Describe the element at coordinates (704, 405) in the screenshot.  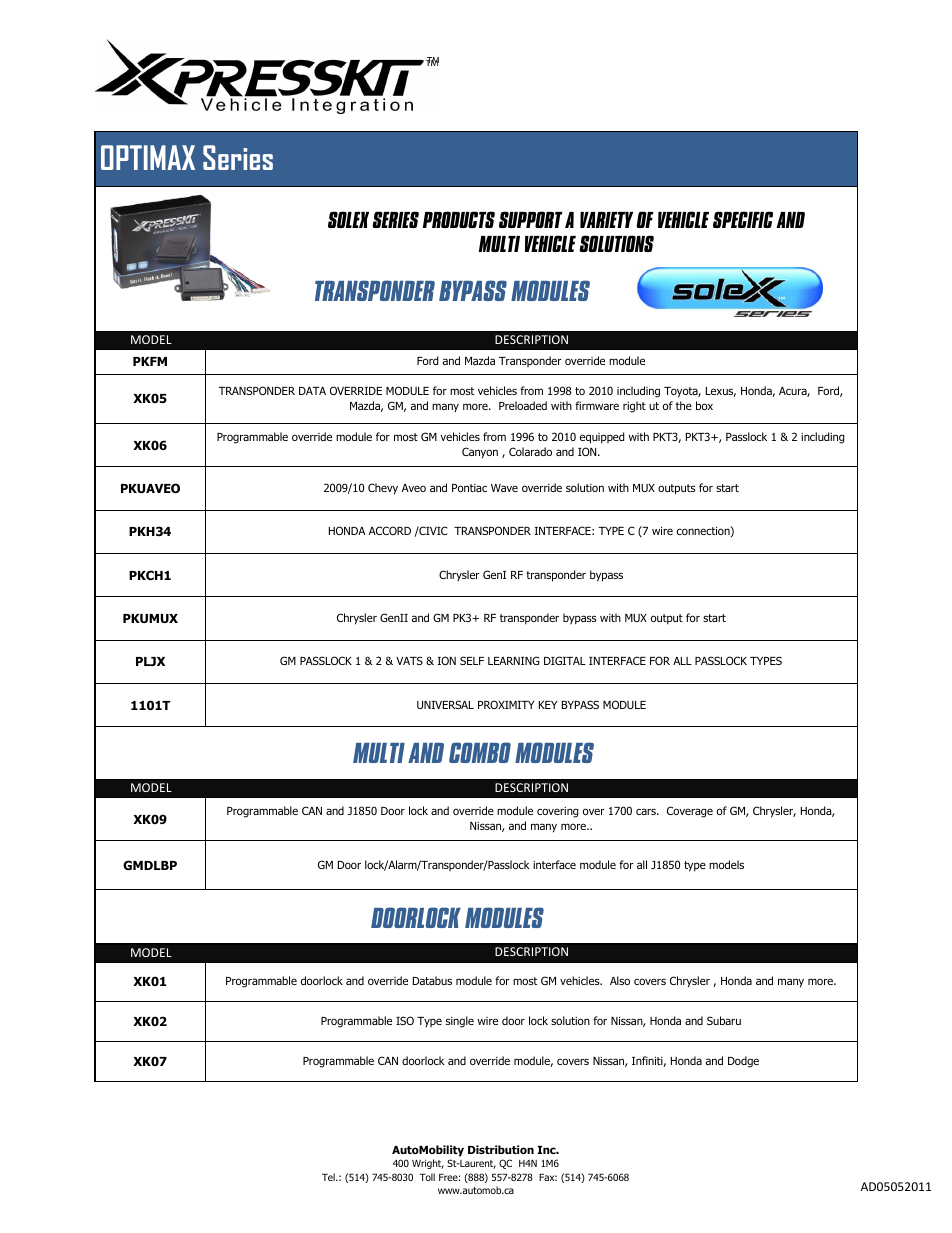
I see `box` at that location.
